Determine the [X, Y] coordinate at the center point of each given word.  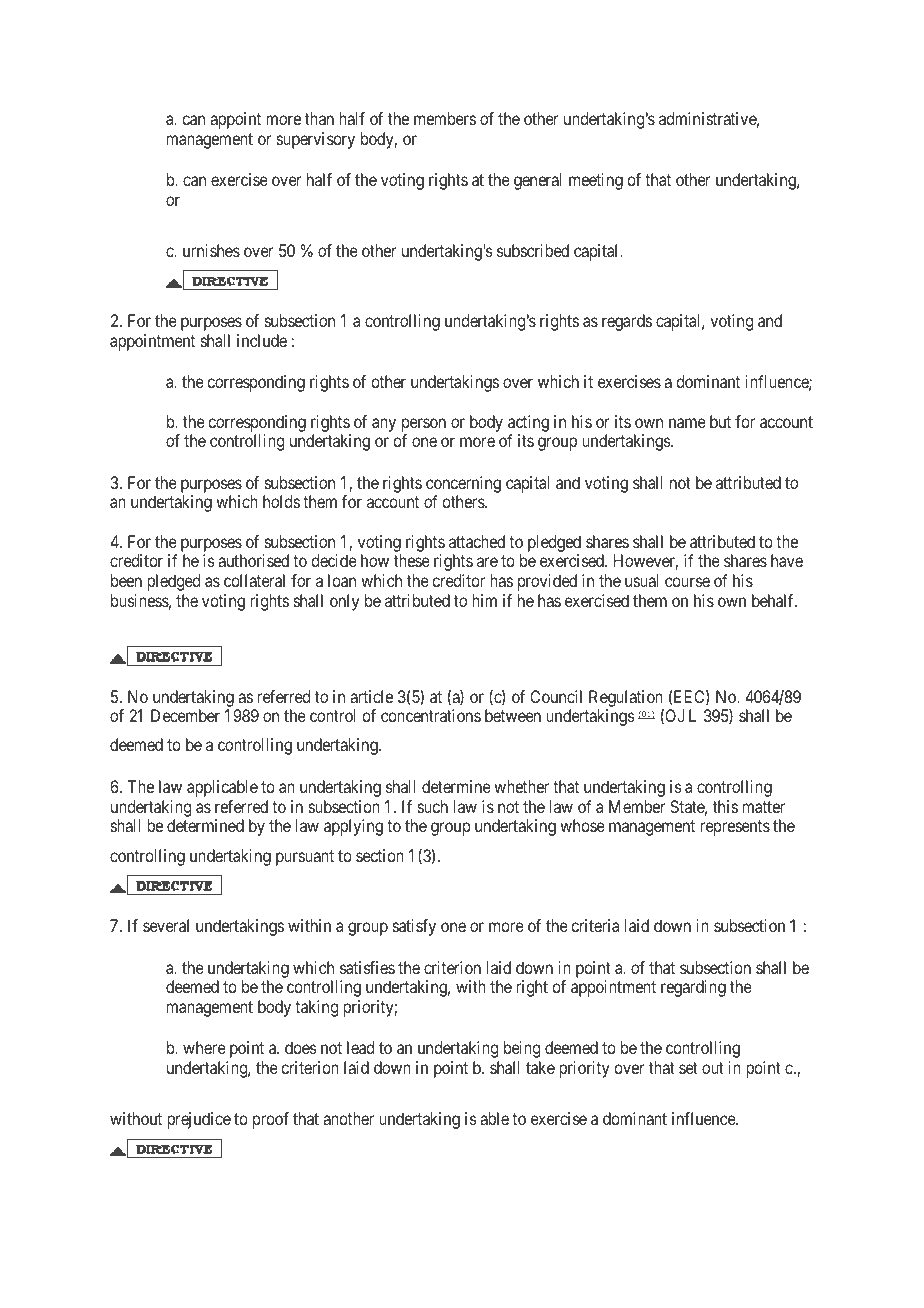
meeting [596, 181]
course [687, 582]
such [433, 806]
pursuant [305, 858]
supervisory [316, 140]
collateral [254, 580]
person [424, 425]
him [484, 600]
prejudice [199, 1120]
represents [735, 828]
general [538, 181]
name [687, 423]
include [262, 340]
